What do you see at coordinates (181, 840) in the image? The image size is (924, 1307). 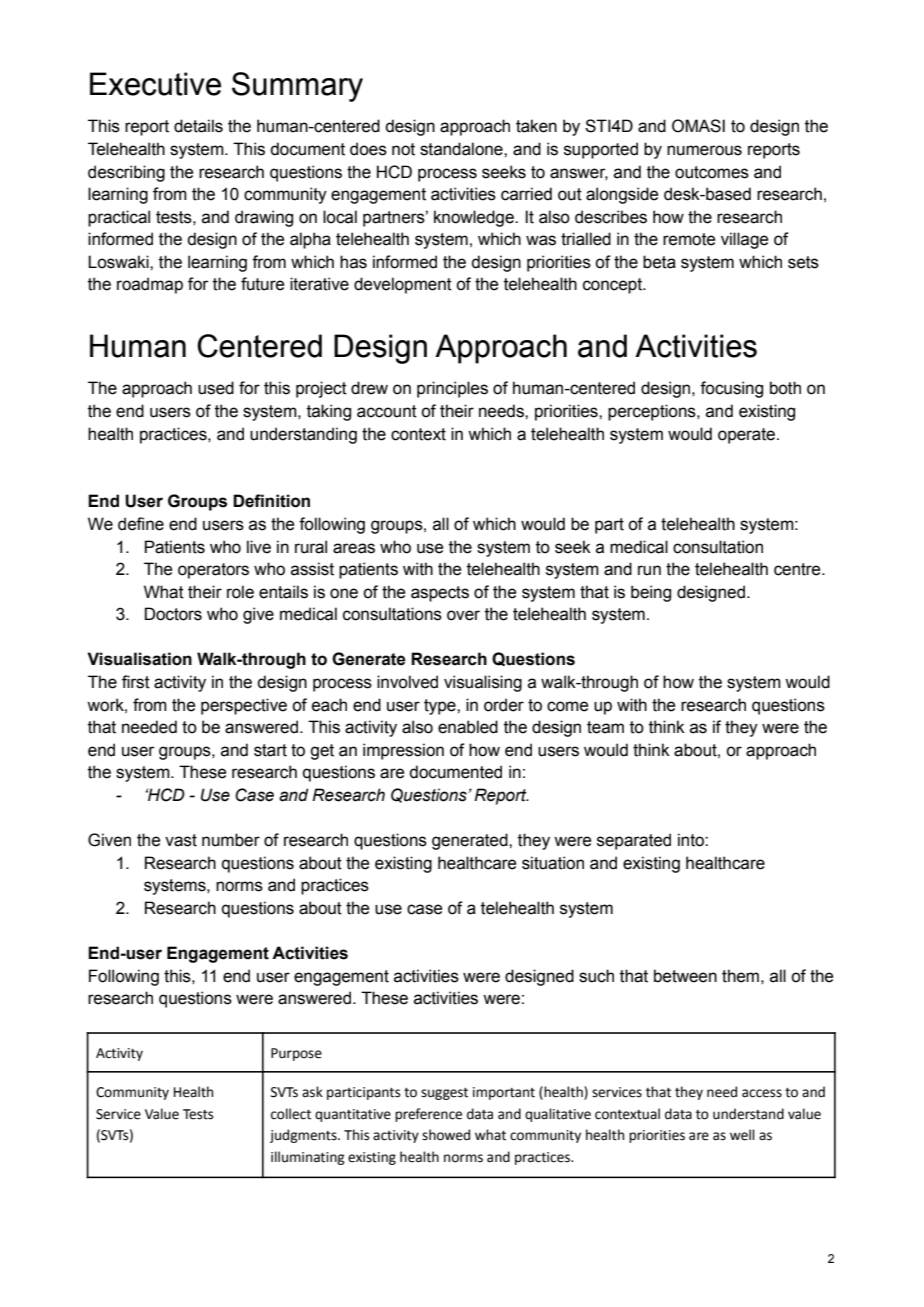 I see `vast` at bounding box center [181, 840].
